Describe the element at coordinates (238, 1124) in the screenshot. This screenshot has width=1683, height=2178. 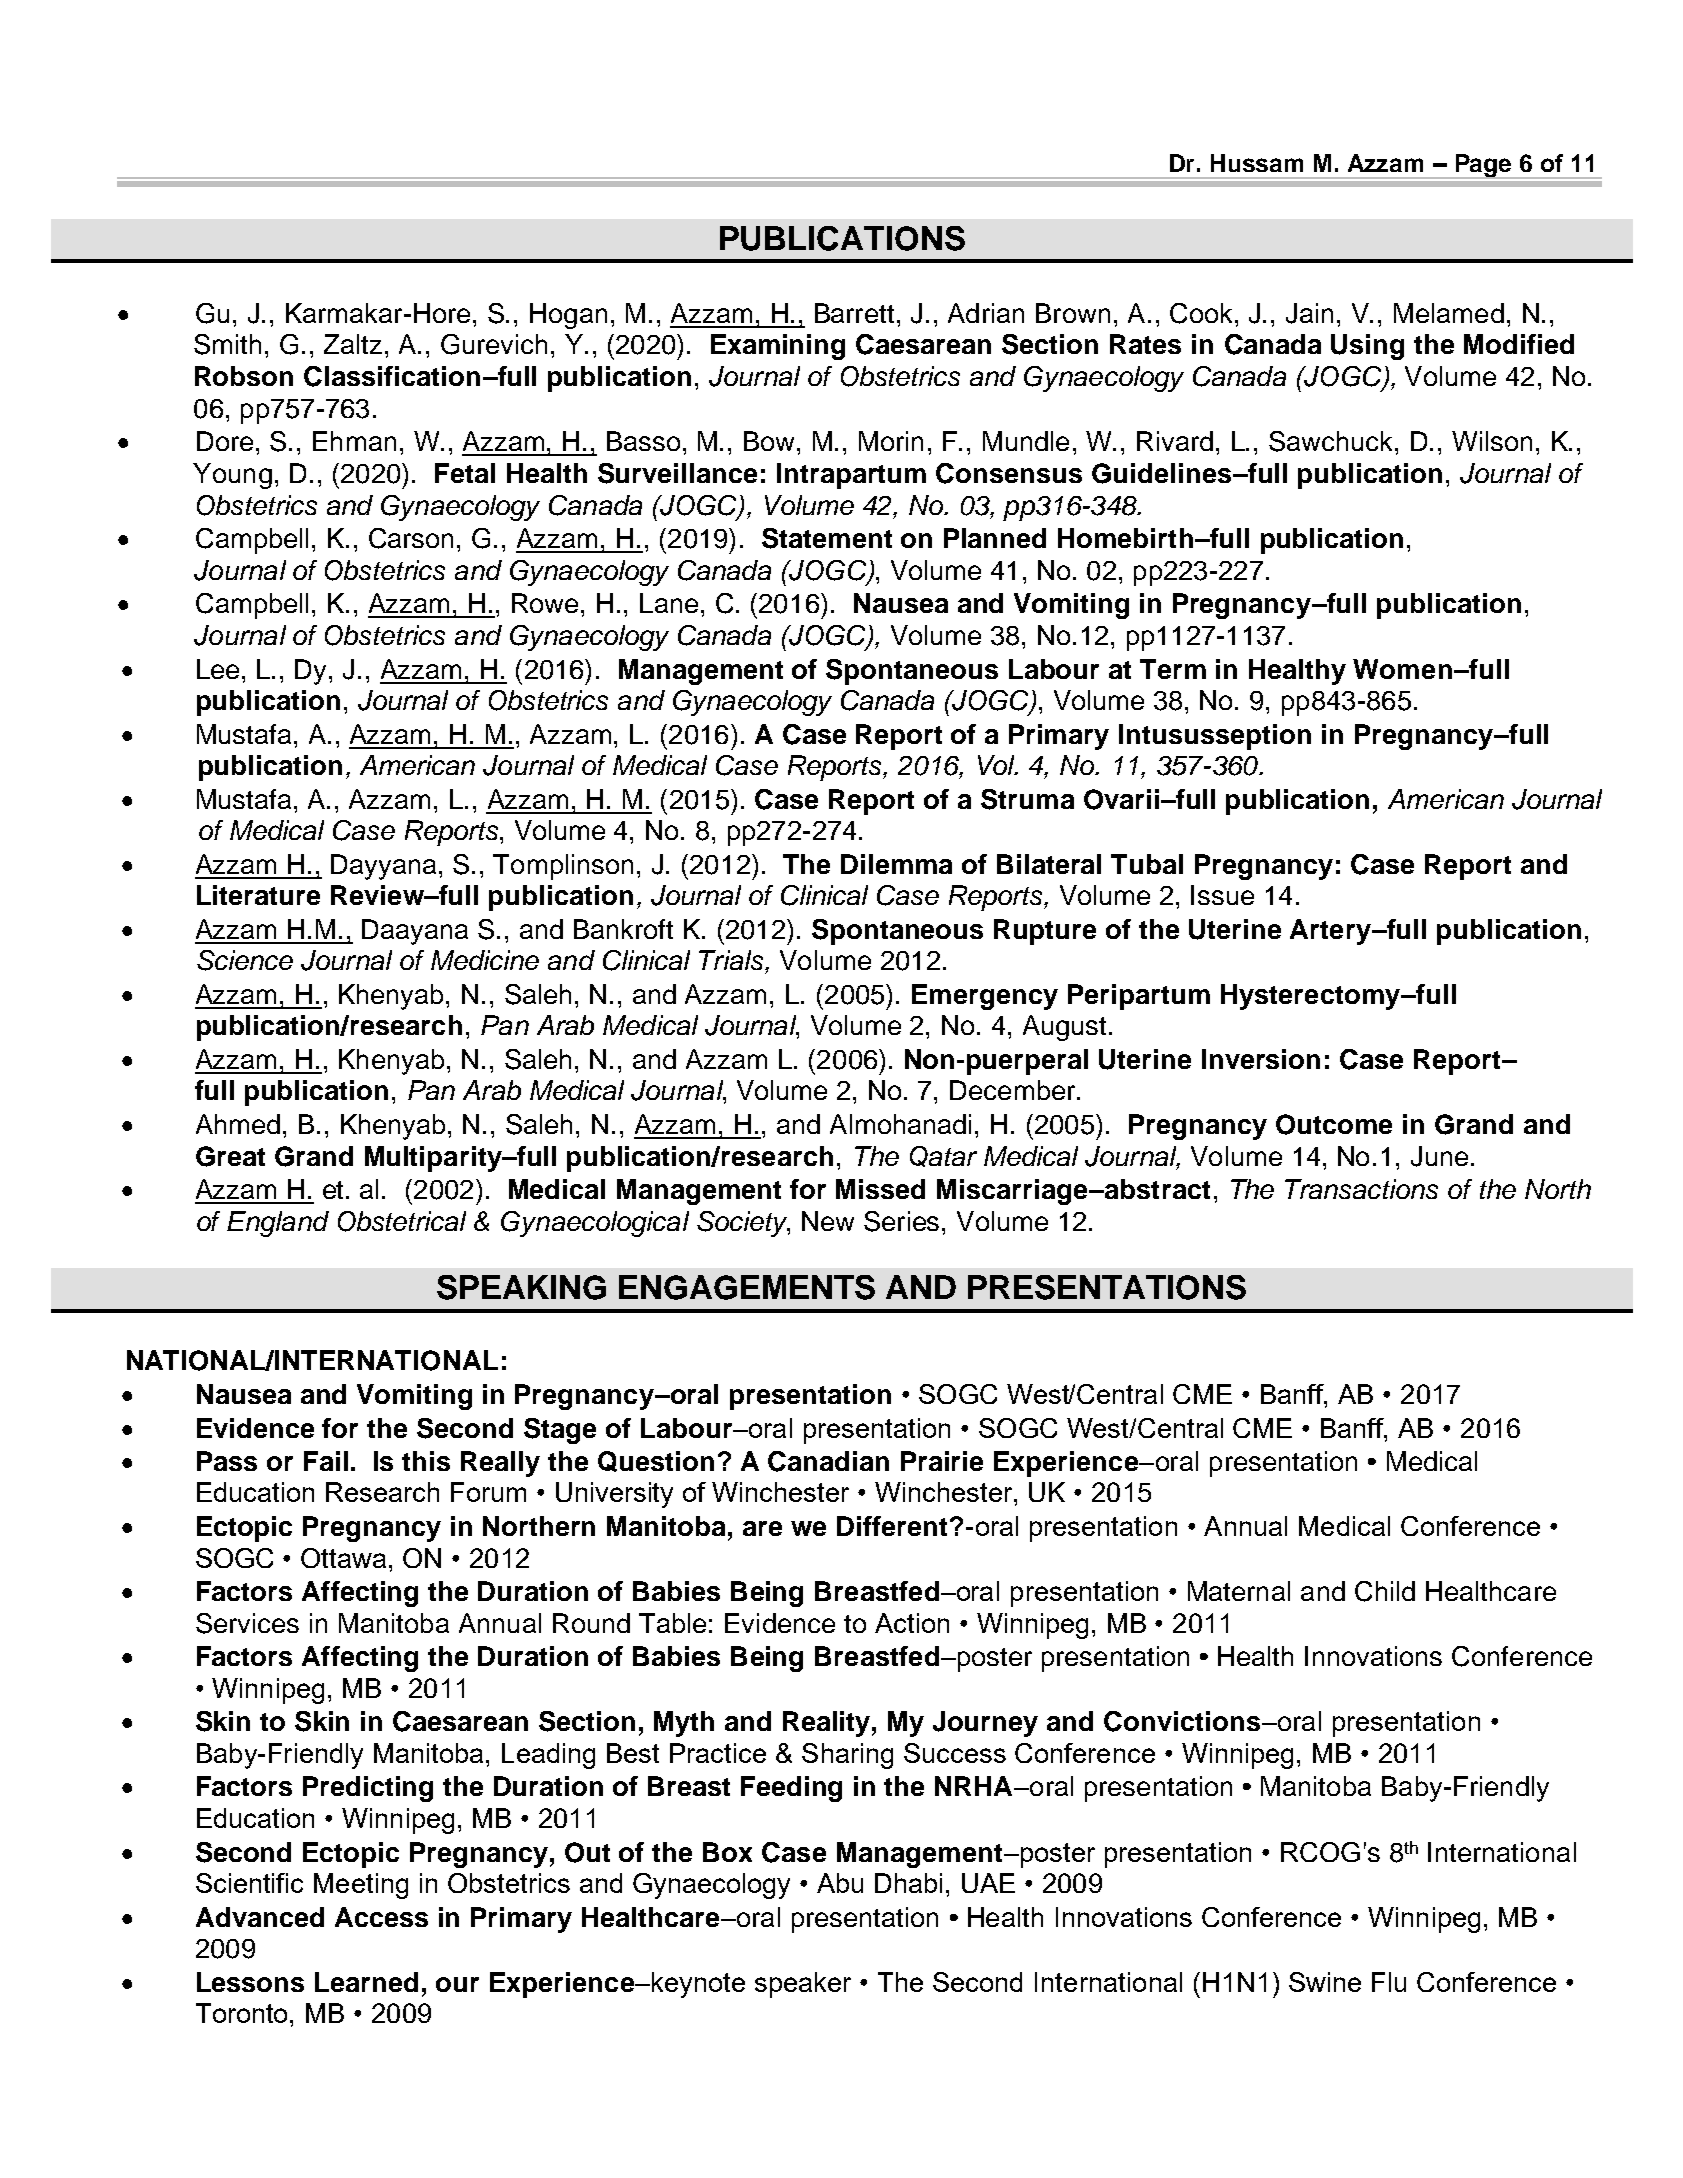
I see `Ahmed` at that location.
